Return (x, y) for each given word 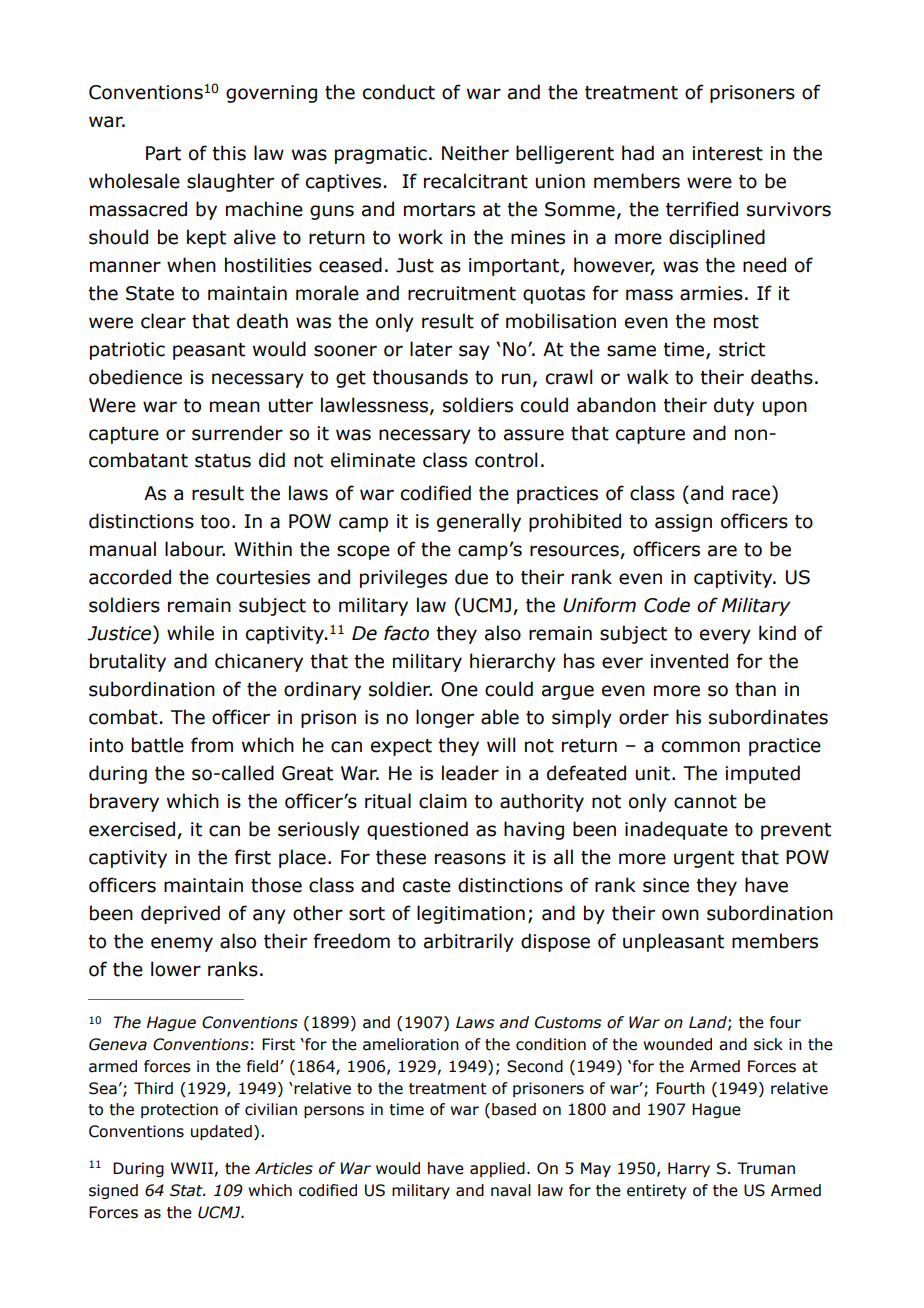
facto (406, 633)
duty (734, 406)
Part (163, 153)
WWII (192, 1168)
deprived (180, 914)
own (680, 915)
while (190, 633)
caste (427, 886)
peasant (209, 351)
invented (689, 661)
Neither (475, 153)
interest (728, 153)
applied (497, 1169)
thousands (420, 377)
